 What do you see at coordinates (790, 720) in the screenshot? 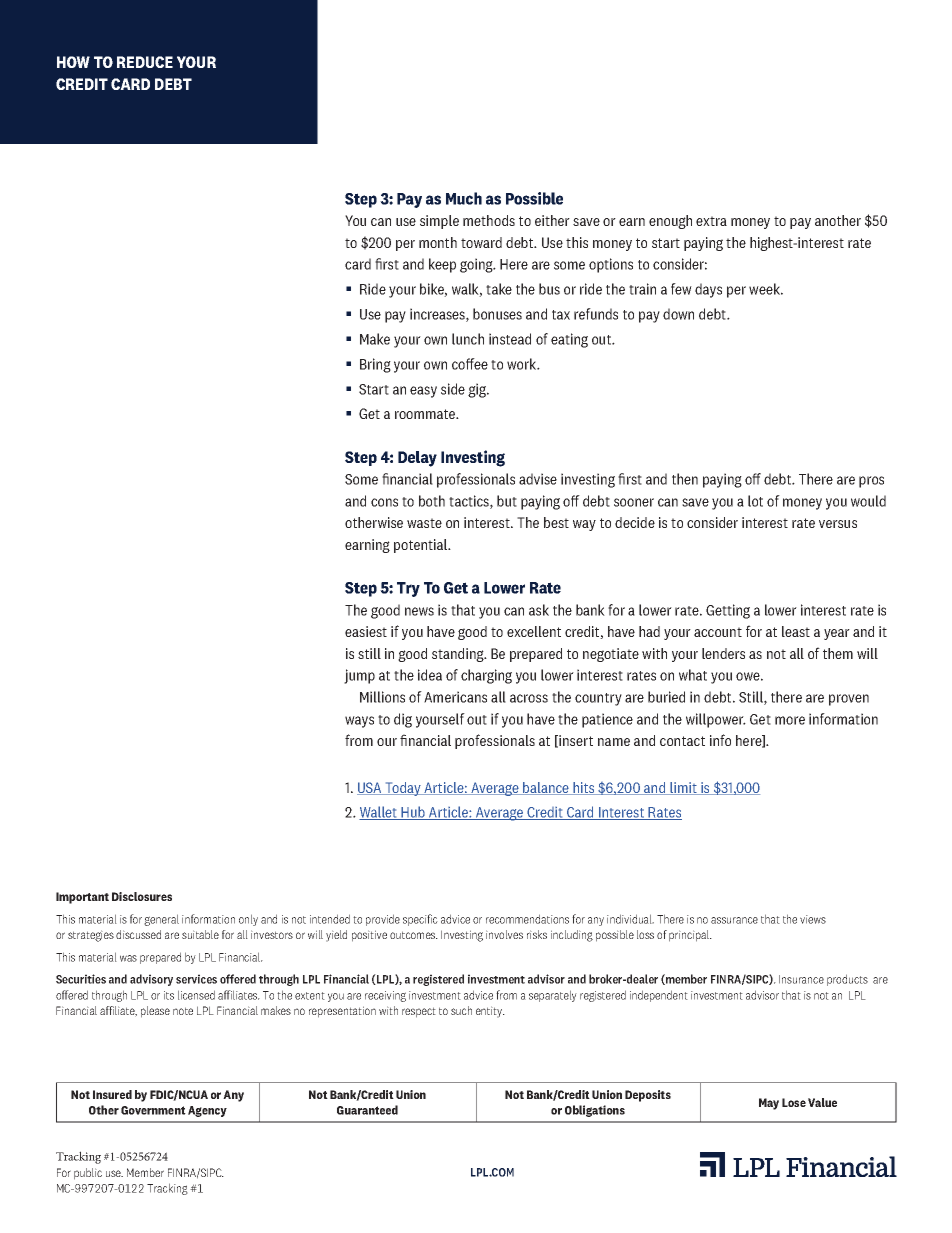
I see `more` at bounding box center [790, 720].
